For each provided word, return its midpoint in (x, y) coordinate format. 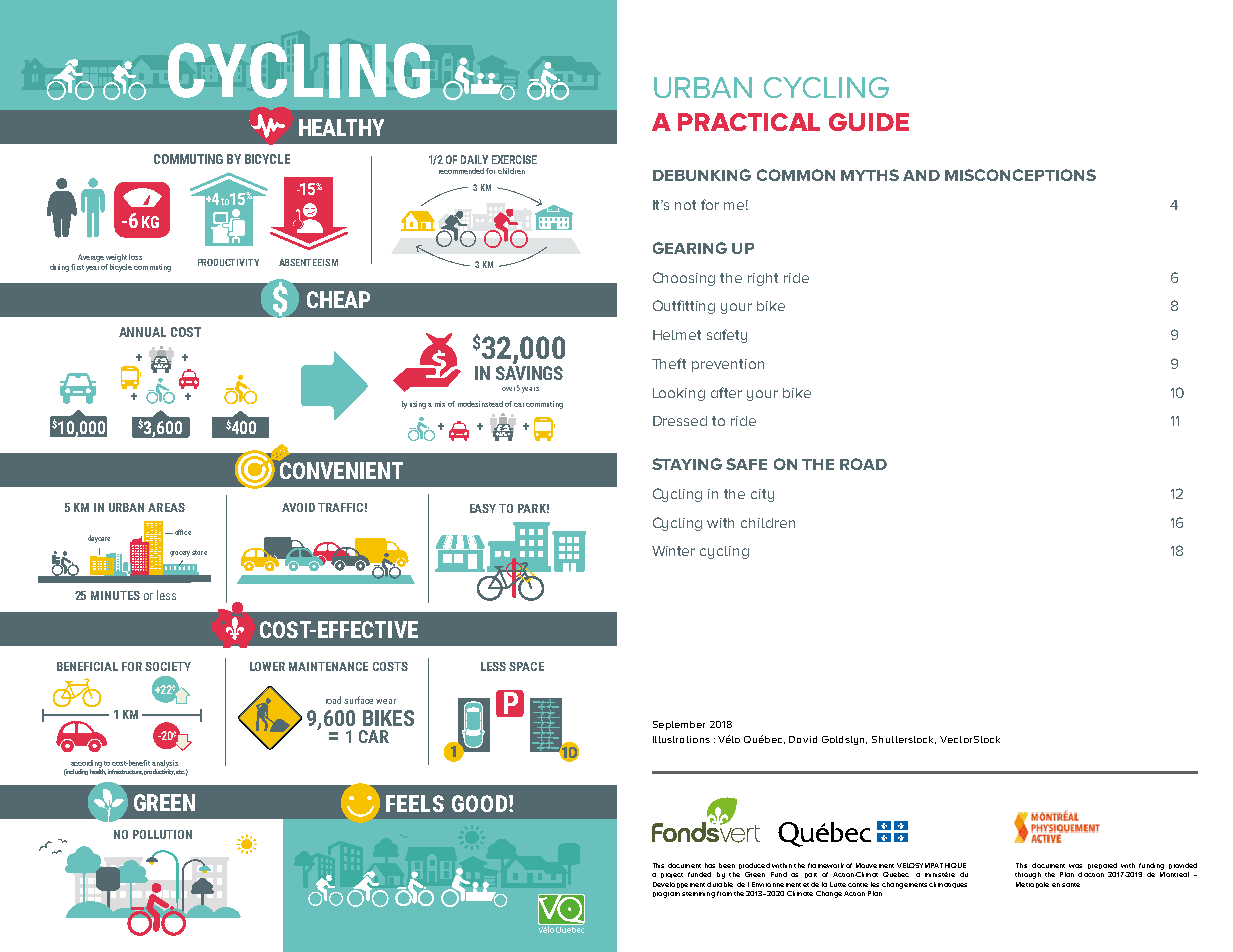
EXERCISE (514, 159)
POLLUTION (162, 834)
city (762, 495)
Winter (673, 551)
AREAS (166, 507)
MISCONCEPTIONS (1020, 175)
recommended (461, 171)
